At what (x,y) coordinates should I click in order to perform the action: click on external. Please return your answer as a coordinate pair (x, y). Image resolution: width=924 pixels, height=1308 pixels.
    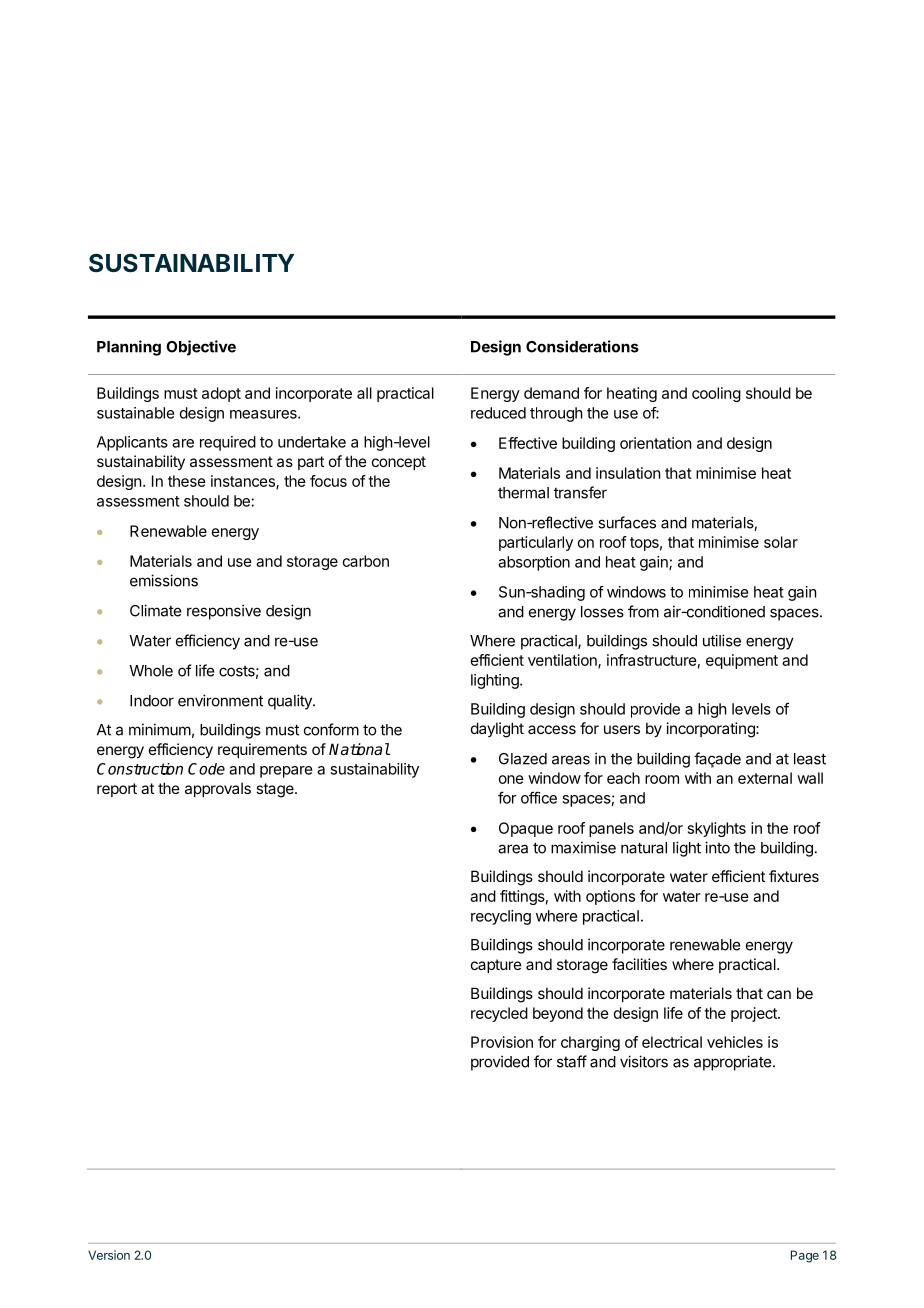
    Looking at the image, I should click on (765, 778).
